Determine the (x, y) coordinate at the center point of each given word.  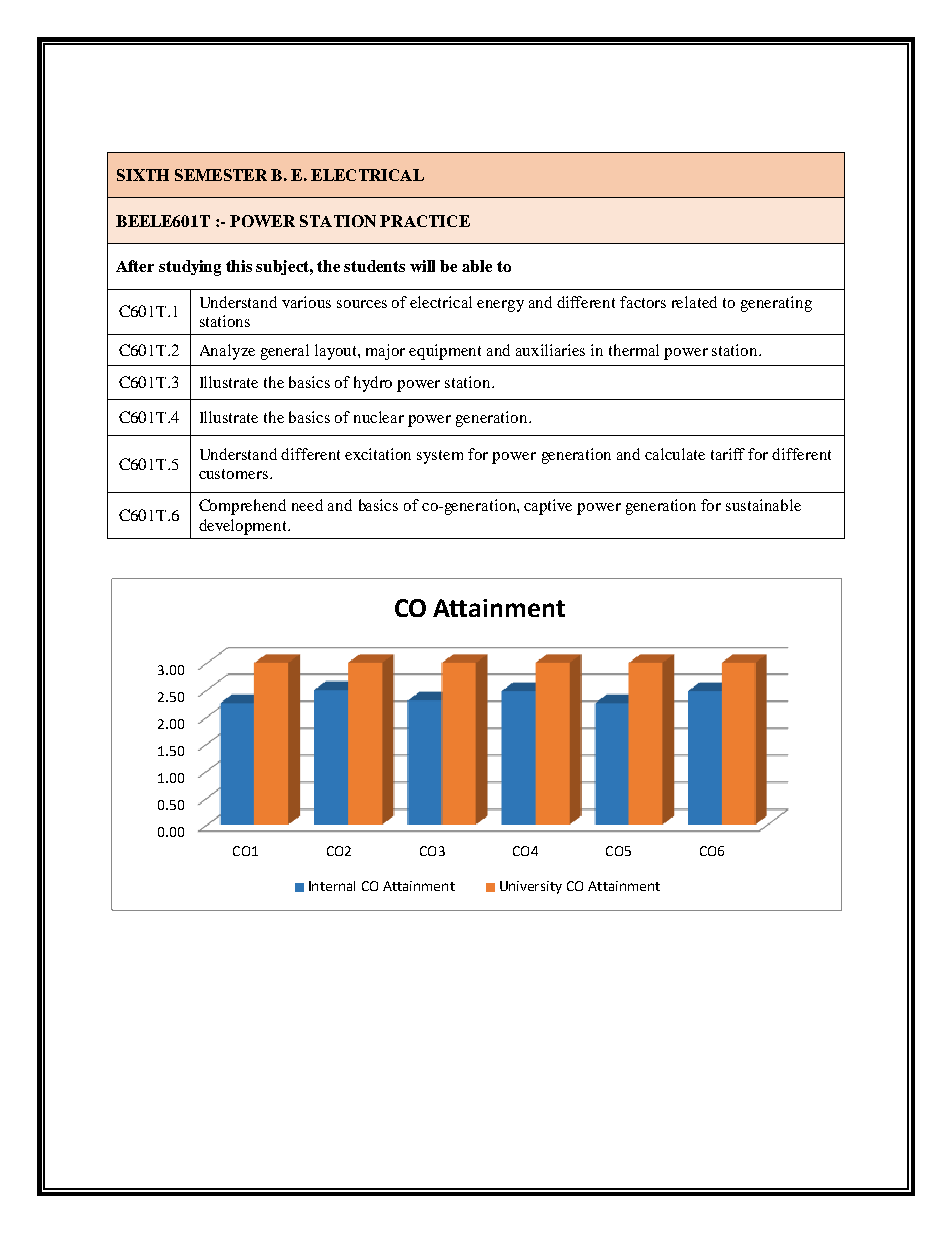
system (440, 457)
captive (548, 507)
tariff (728, 454)
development (244, 527)
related (694, 302)
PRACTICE (425, 221)
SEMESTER (221, 175)
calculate (675, 454)
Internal (332, 886)
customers (233, 474)
